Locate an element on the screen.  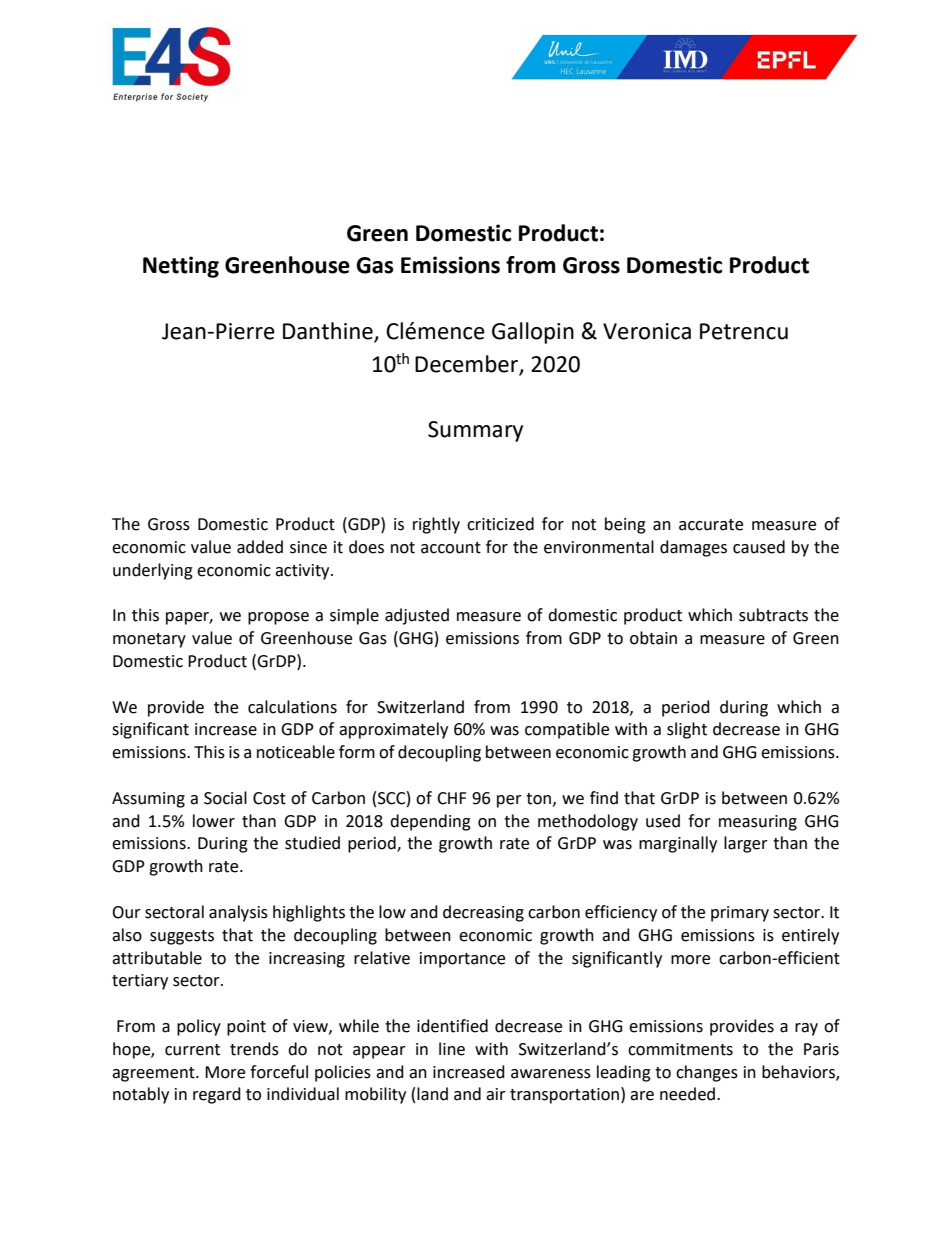
line is located at coordinates (452, 1049).
